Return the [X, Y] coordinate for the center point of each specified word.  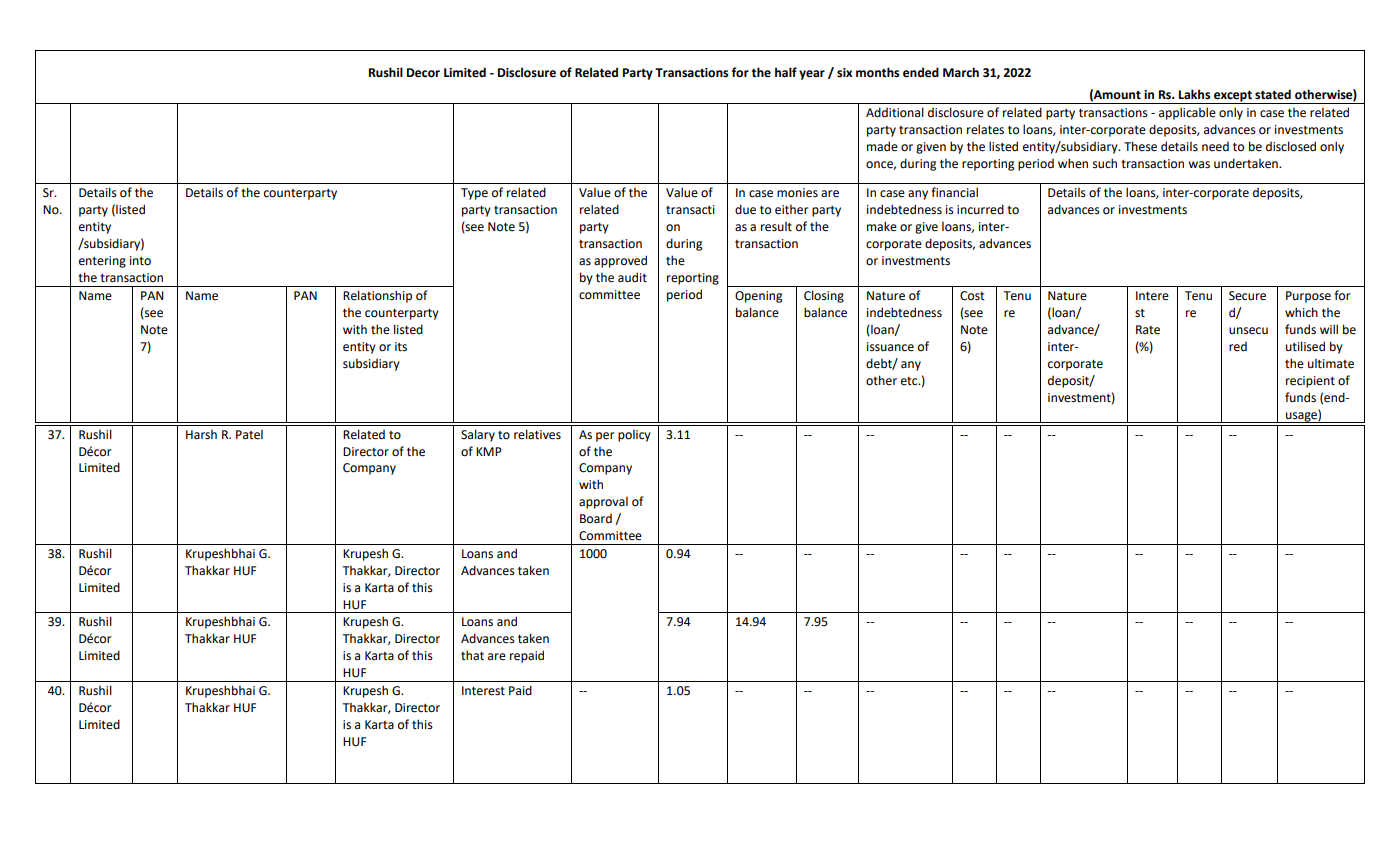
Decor [423, 73]
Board [596, 519]
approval [603, 503]
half [786, 72]
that [472, 655]
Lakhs [1194, 94]
